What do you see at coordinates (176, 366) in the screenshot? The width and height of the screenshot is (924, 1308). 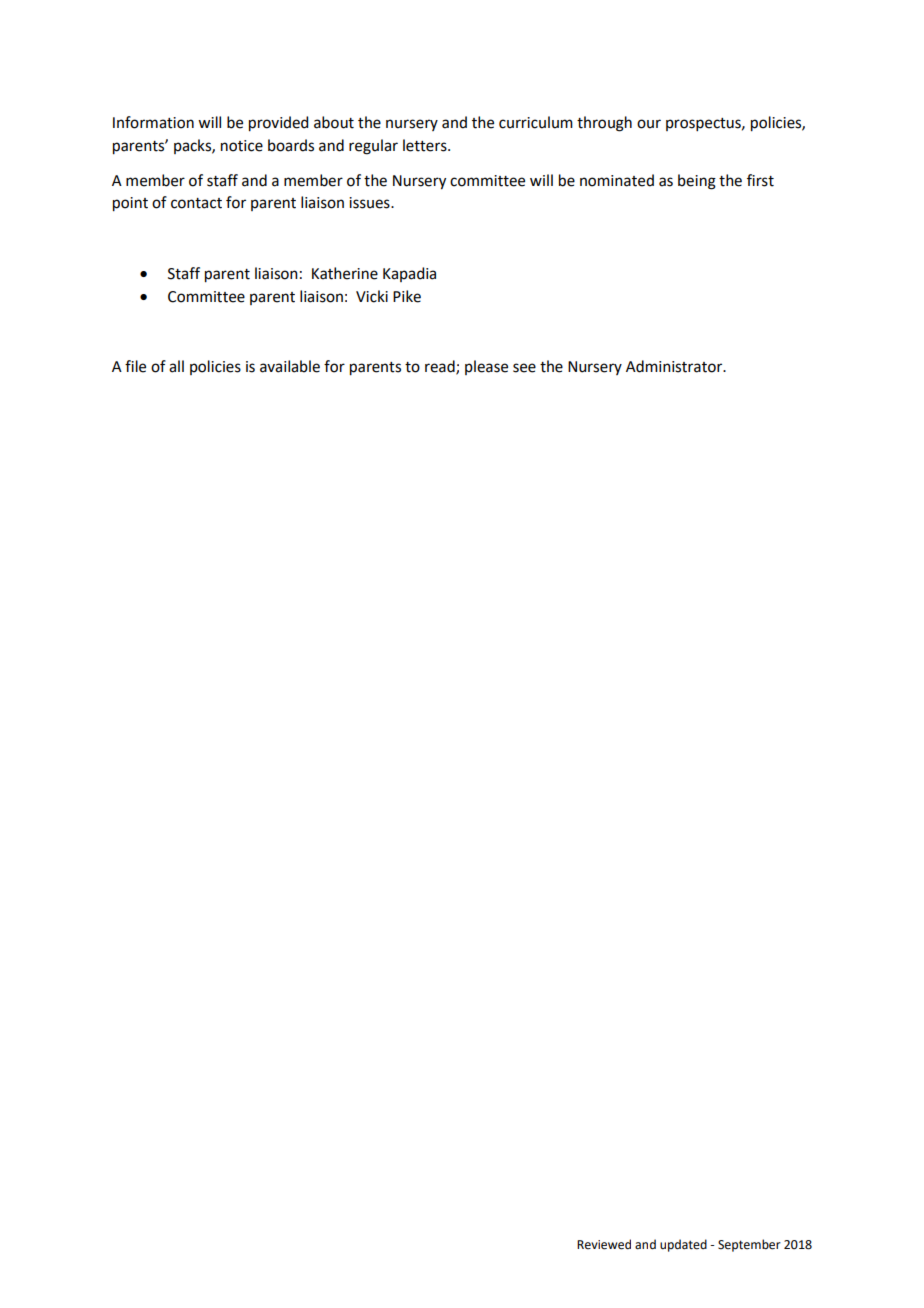 I see `all` at bounding box center [176, 366].
